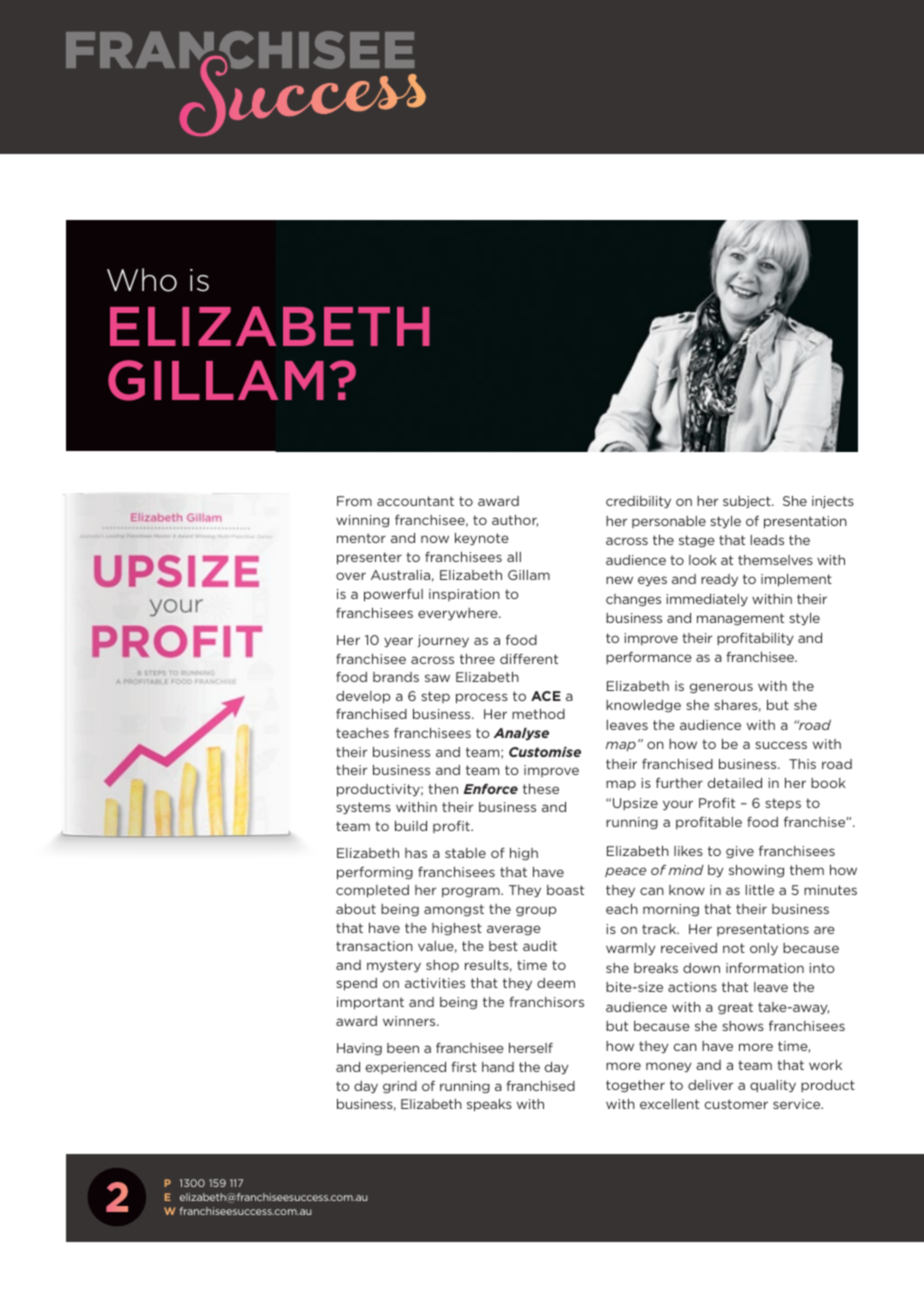 This document has width=924, height=1308. Describe the element at coordinates (514, 557) in the document. I see `all` at that location.
